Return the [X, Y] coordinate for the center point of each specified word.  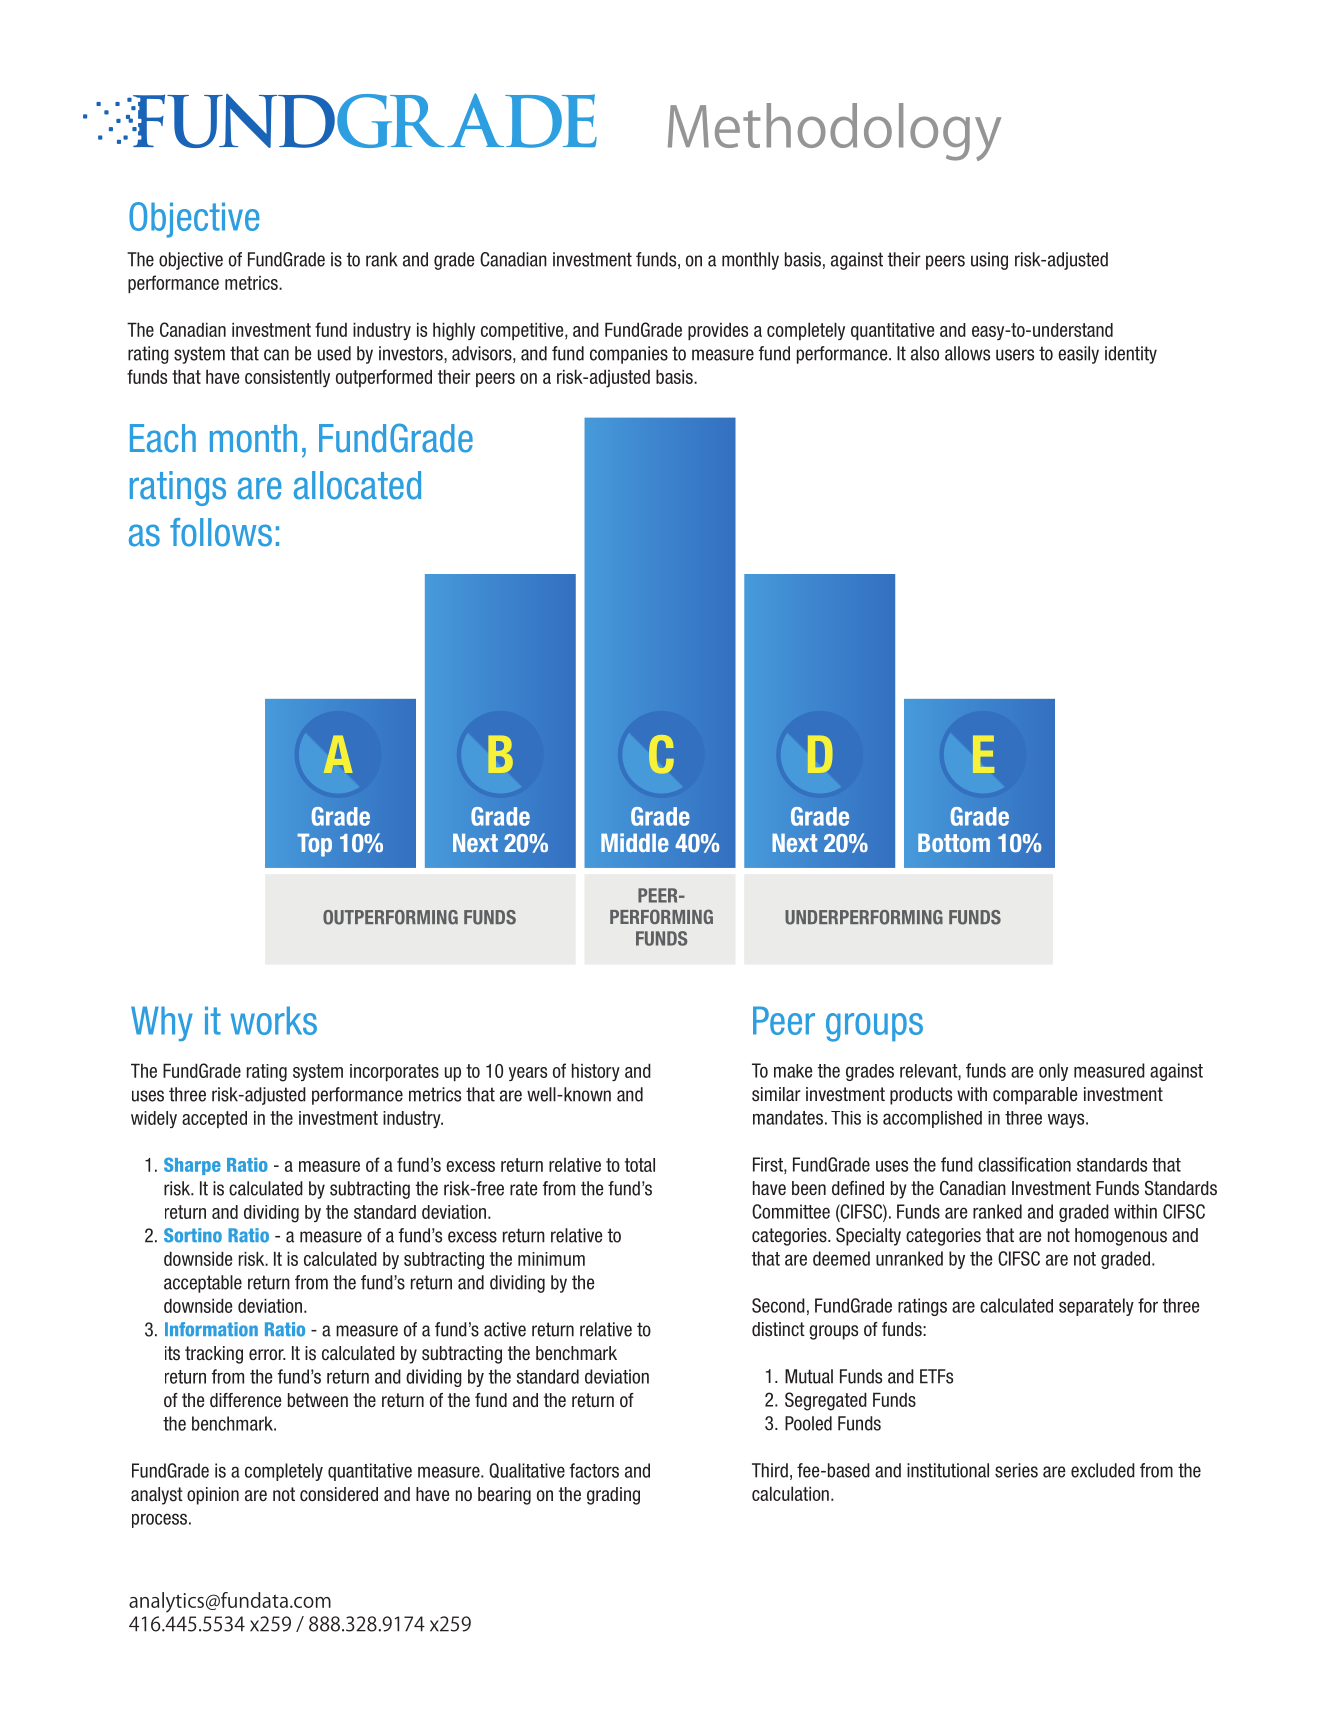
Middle [635, 842]
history [596, 1072]
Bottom [954, 842]
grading [613, 1496]
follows [221, 532]
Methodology [834, 132]
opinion [213, 1496]
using [989, 261]
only [1053, 1072]
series [1016, 1470]
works [274, 1020]
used [334, 353]
